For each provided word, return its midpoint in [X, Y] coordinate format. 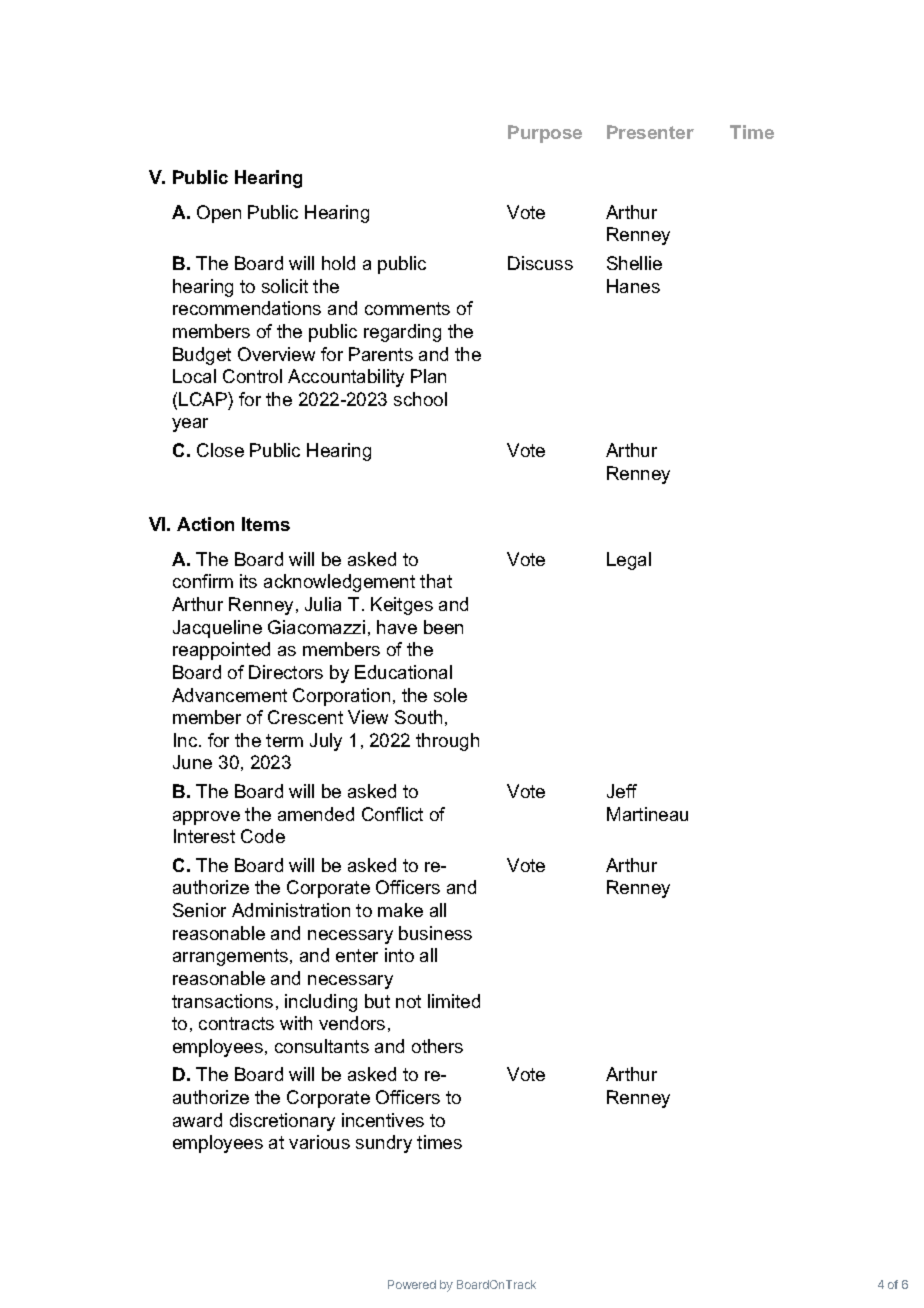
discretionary [282, 1122]
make [400, 910]
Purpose [545, 134]
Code [263, 836]
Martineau [647, 814]
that [436, 581]
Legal [629, 561]
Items [266, 524]
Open [219, 214]
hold [338, 263]
